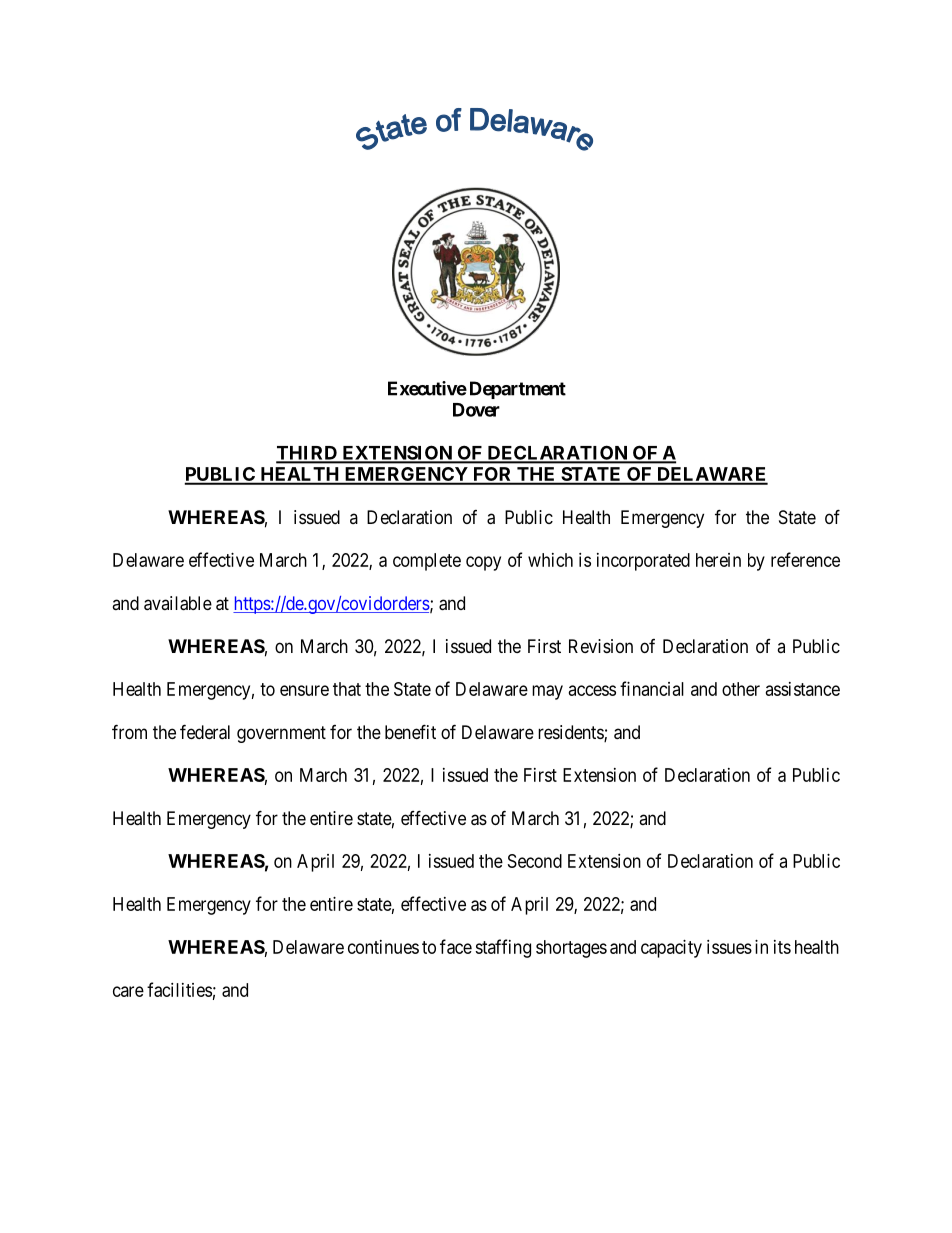 The width and height of the document is (952, 1233). What do you see at coordinates (671, 949) in the document?
I see `capacity` at bounding box center [671, 949].
